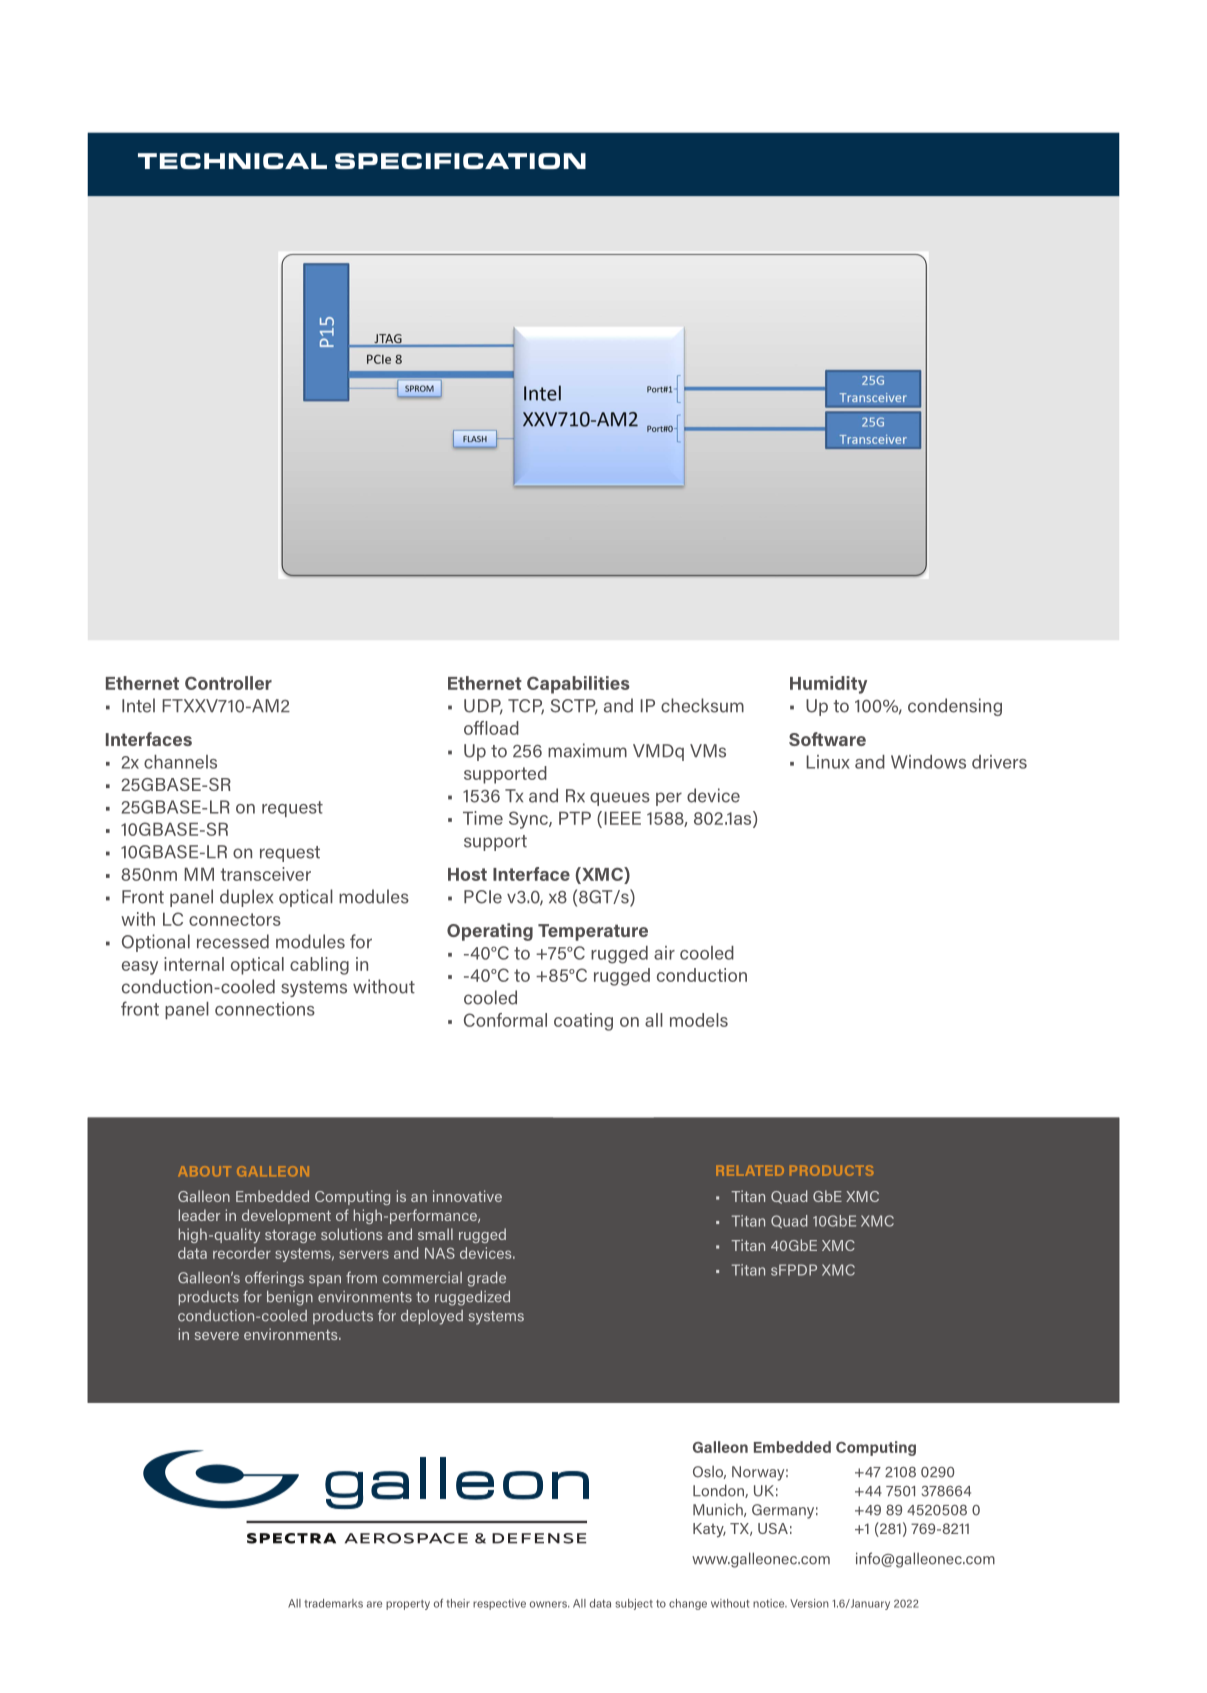 The image size is (1207, 1693). Describe the element at coordinates (809, 1603) in the screenshot. I see `Version` at that location.
